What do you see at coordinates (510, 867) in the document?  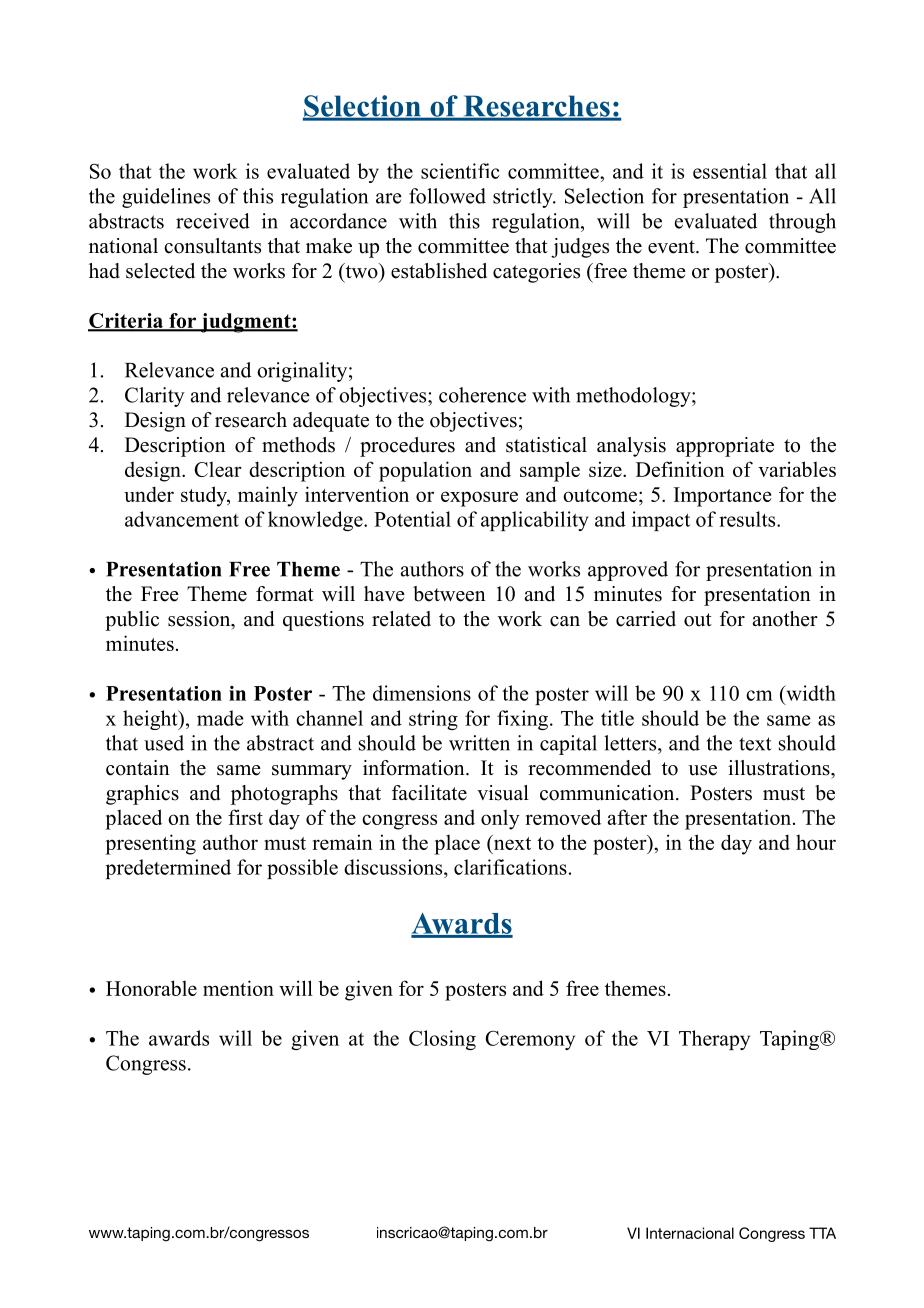 I see `clarifications` at bounding box center [510, 867].
